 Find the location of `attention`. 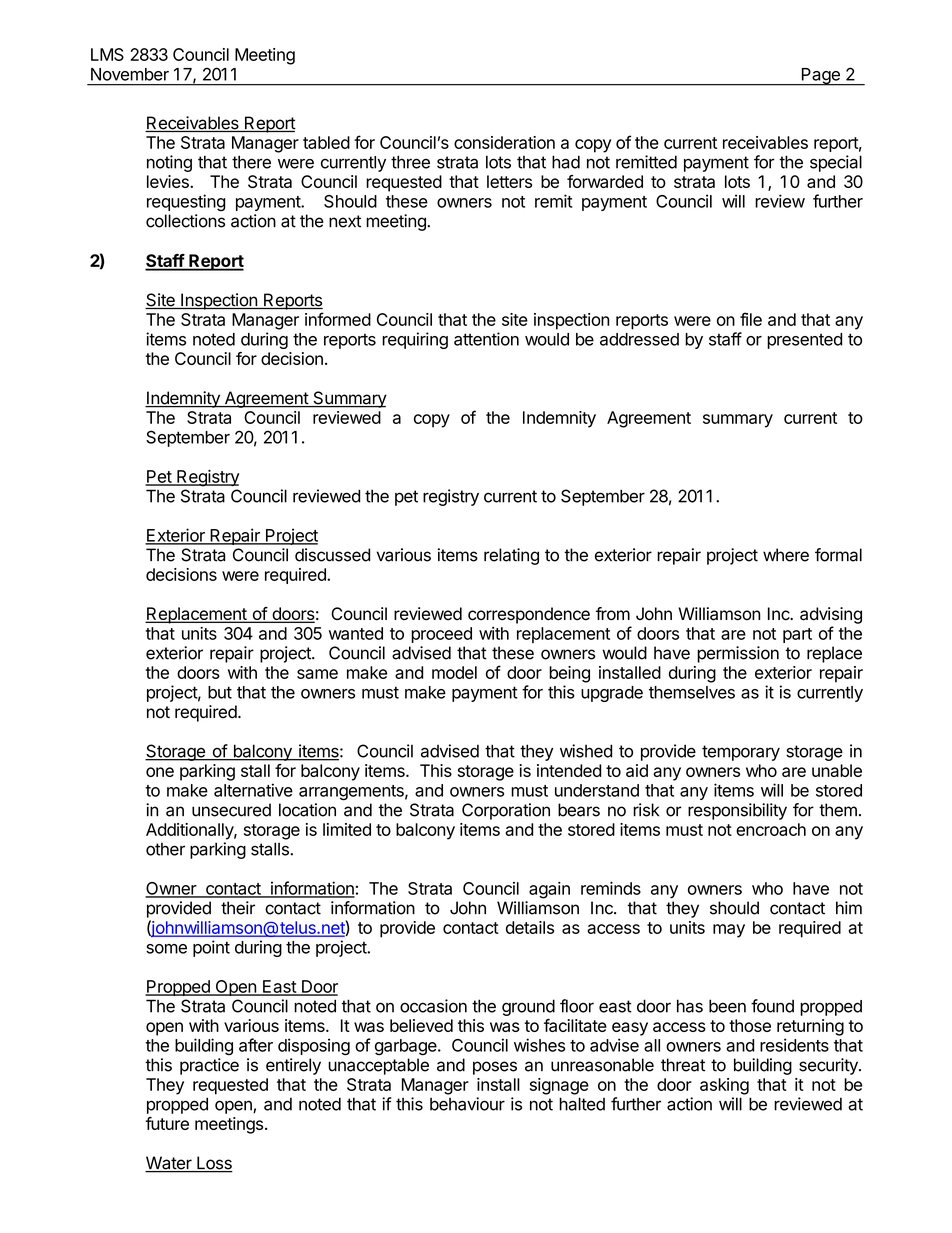

attention is located at coordinates (486, 339).
